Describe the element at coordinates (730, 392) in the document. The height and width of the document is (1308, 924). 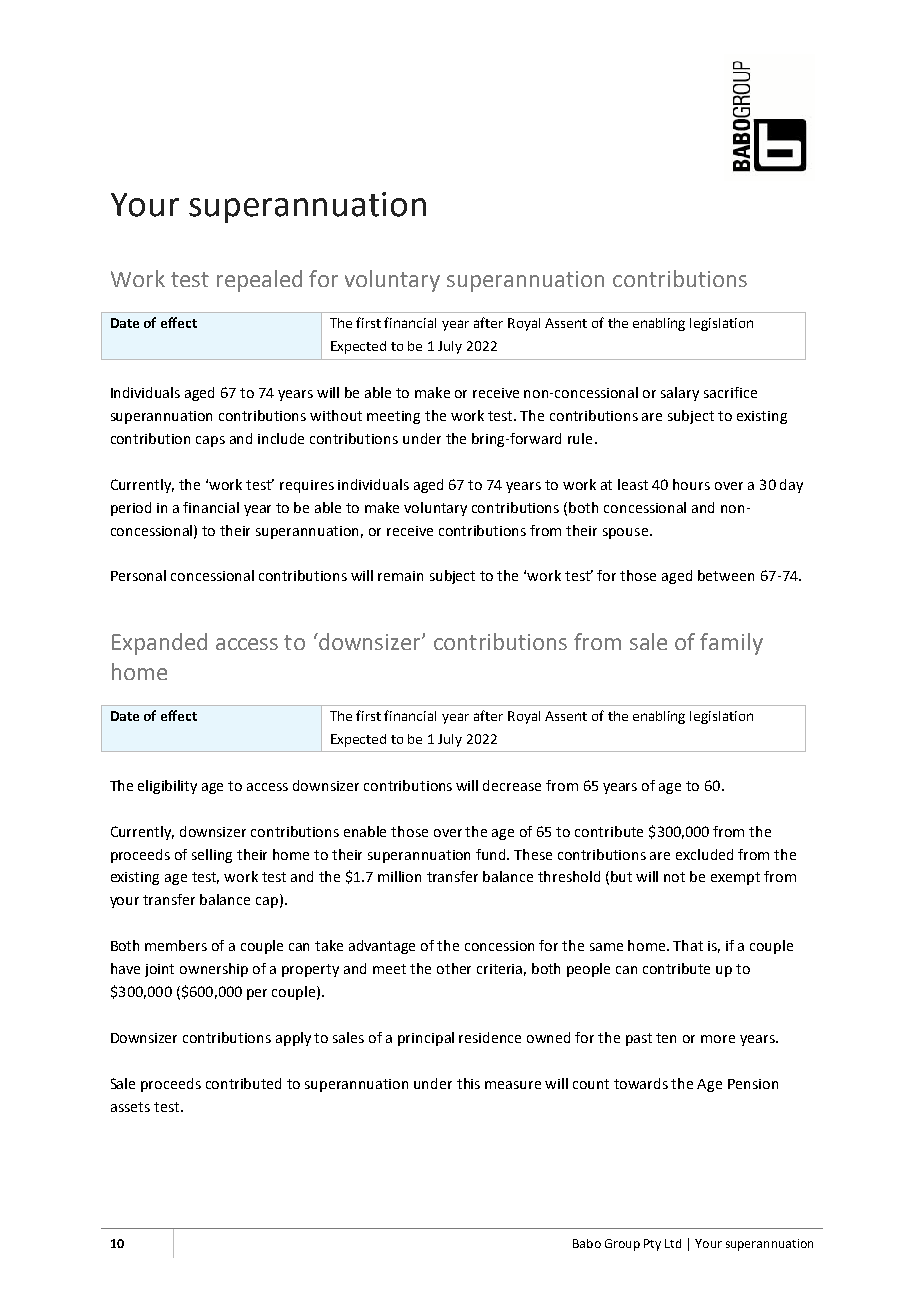
I see `sacrifice` at that location.
